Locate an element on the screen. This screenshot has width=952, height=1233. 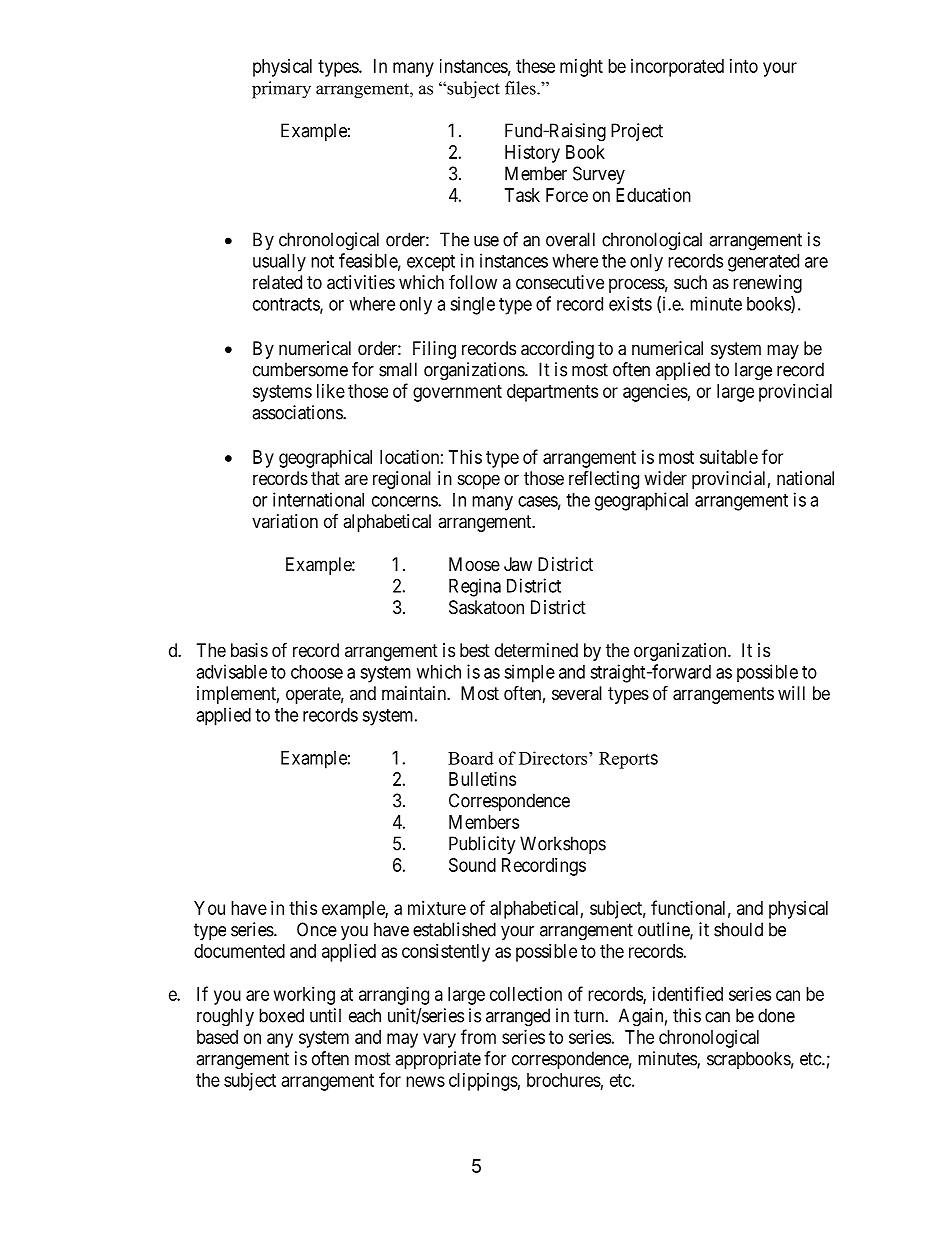
files is located at coordinates (521, 88).
